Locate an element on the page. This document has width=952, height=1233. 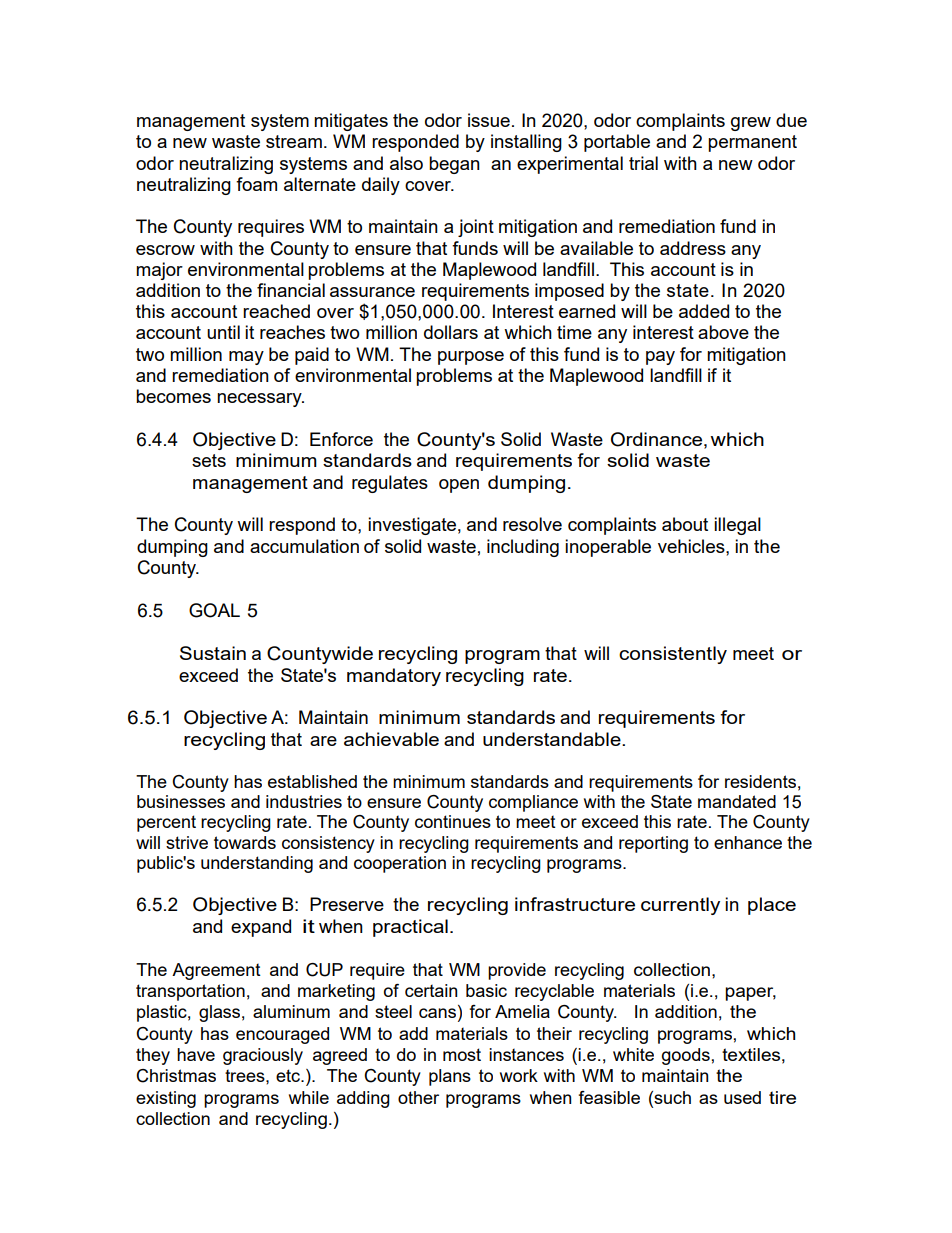
trees is located at coordinates (246, 1076).
